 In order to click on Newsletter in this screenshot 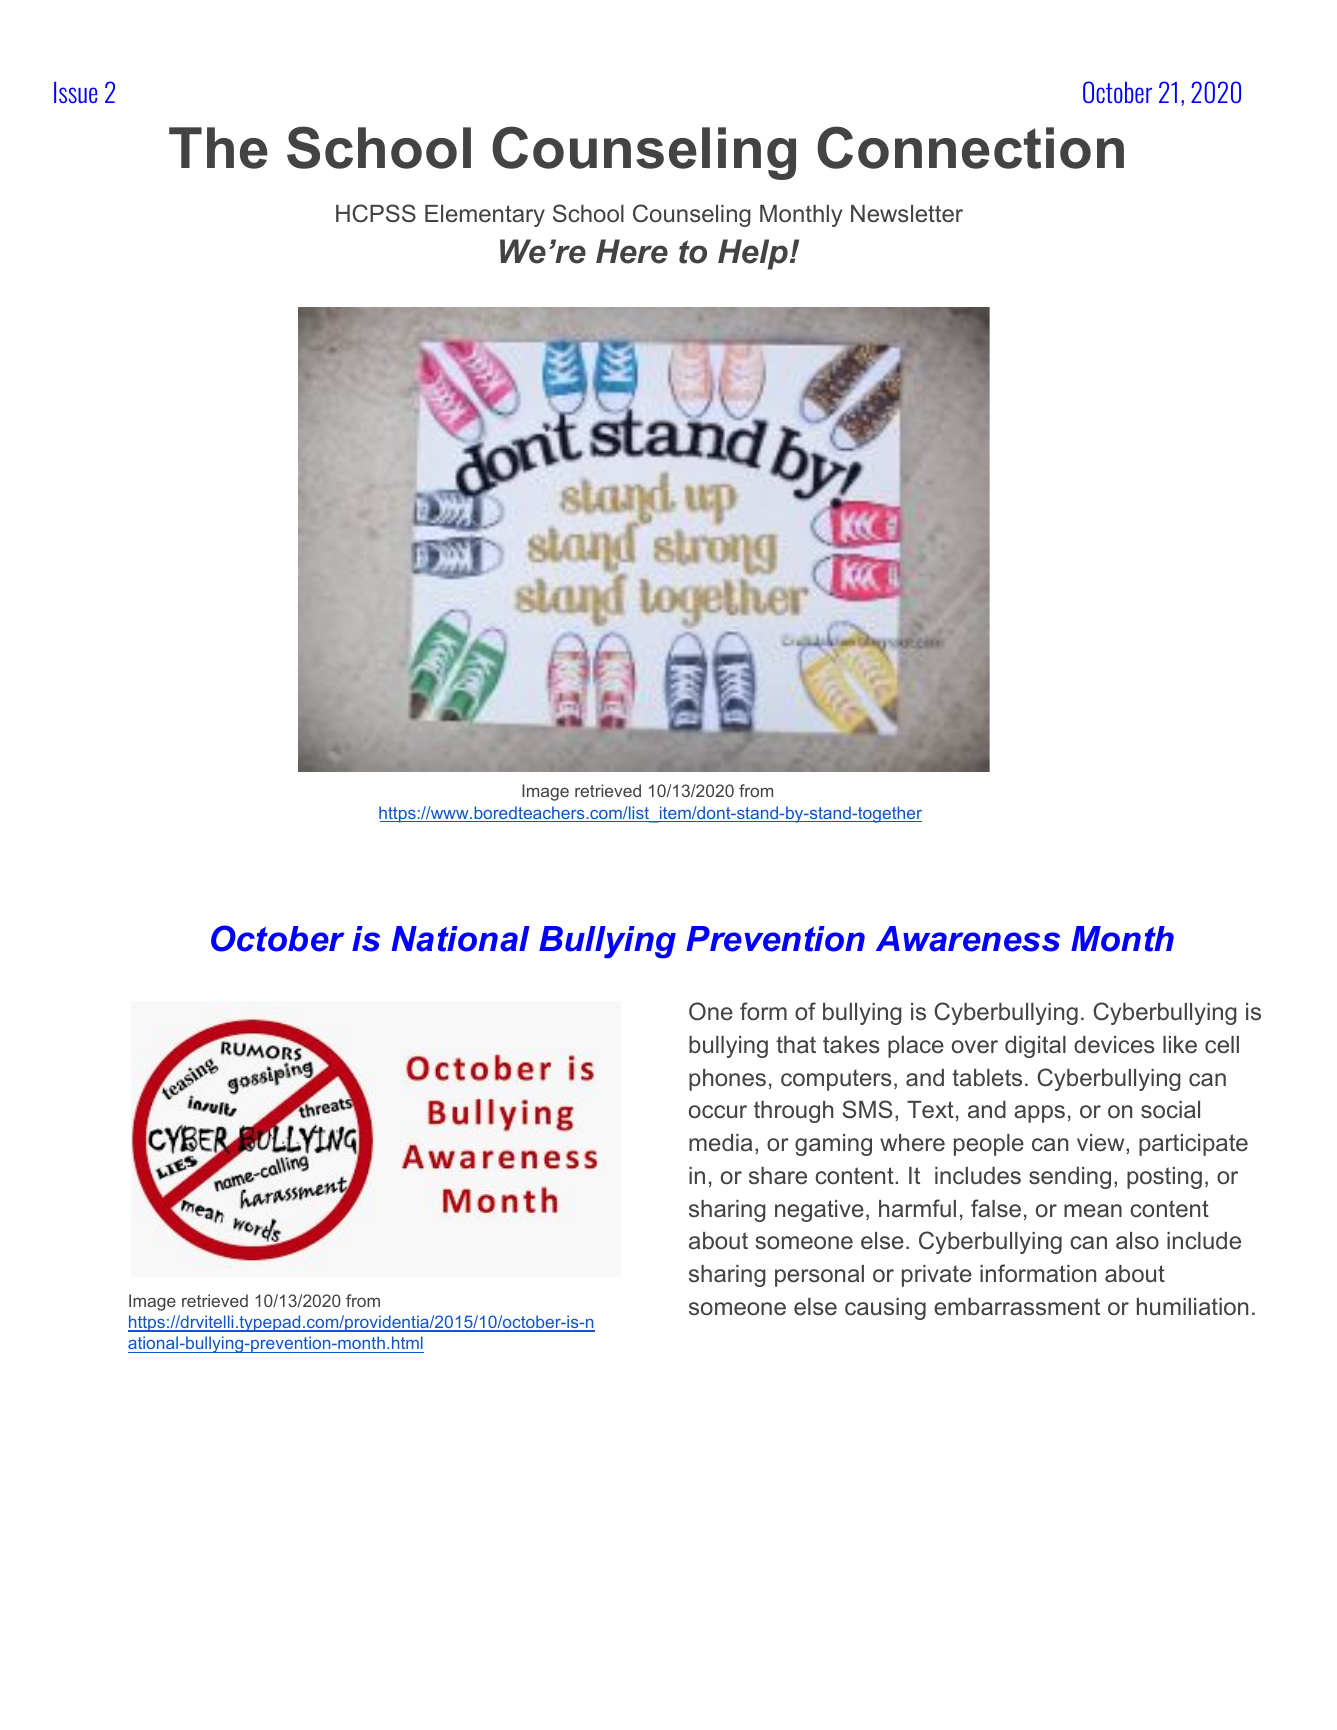, I will do `click(907, 214)`.
